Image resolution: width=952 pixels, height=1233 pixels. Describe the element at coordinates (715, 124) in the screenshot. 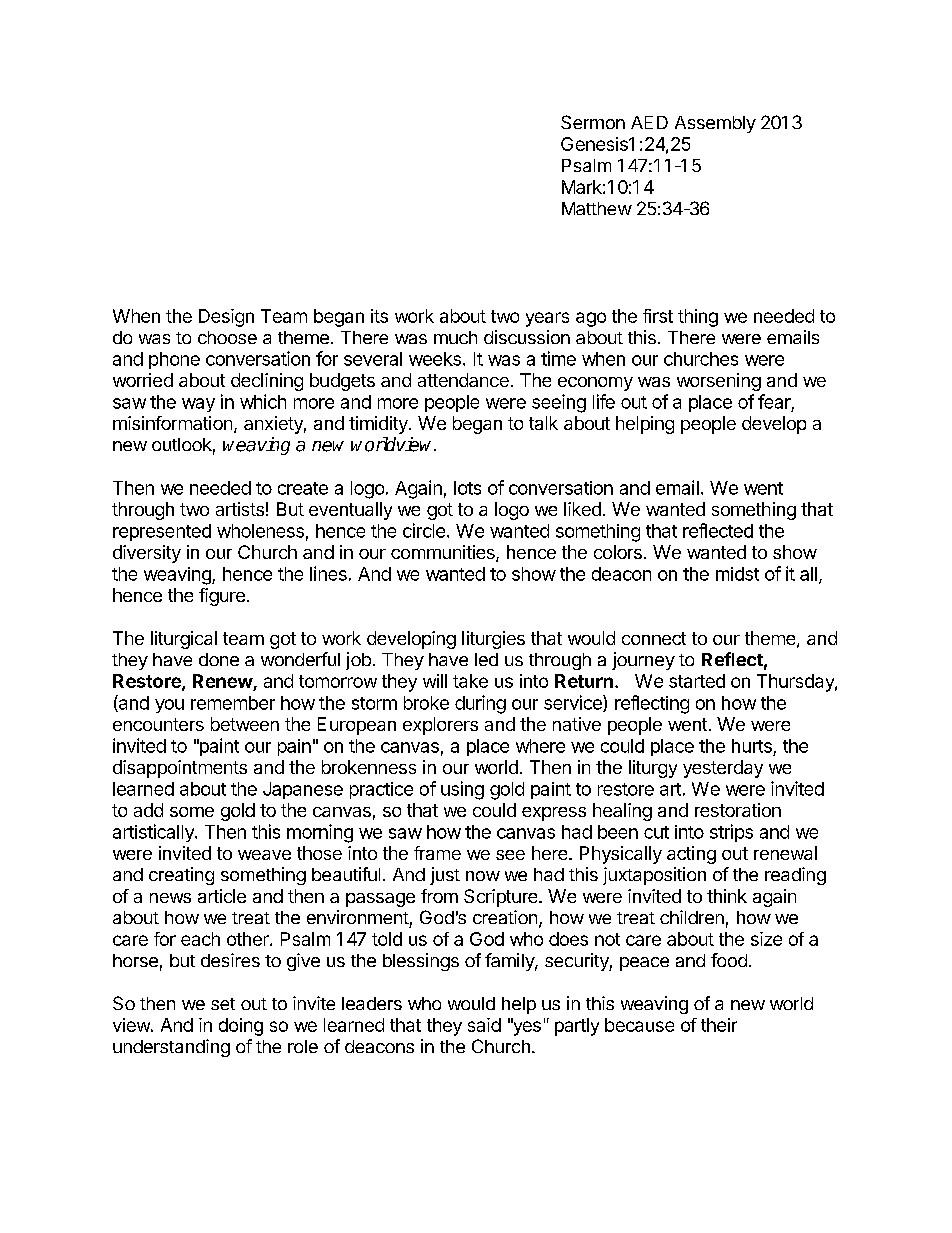

I see `Assembly` at that location.
